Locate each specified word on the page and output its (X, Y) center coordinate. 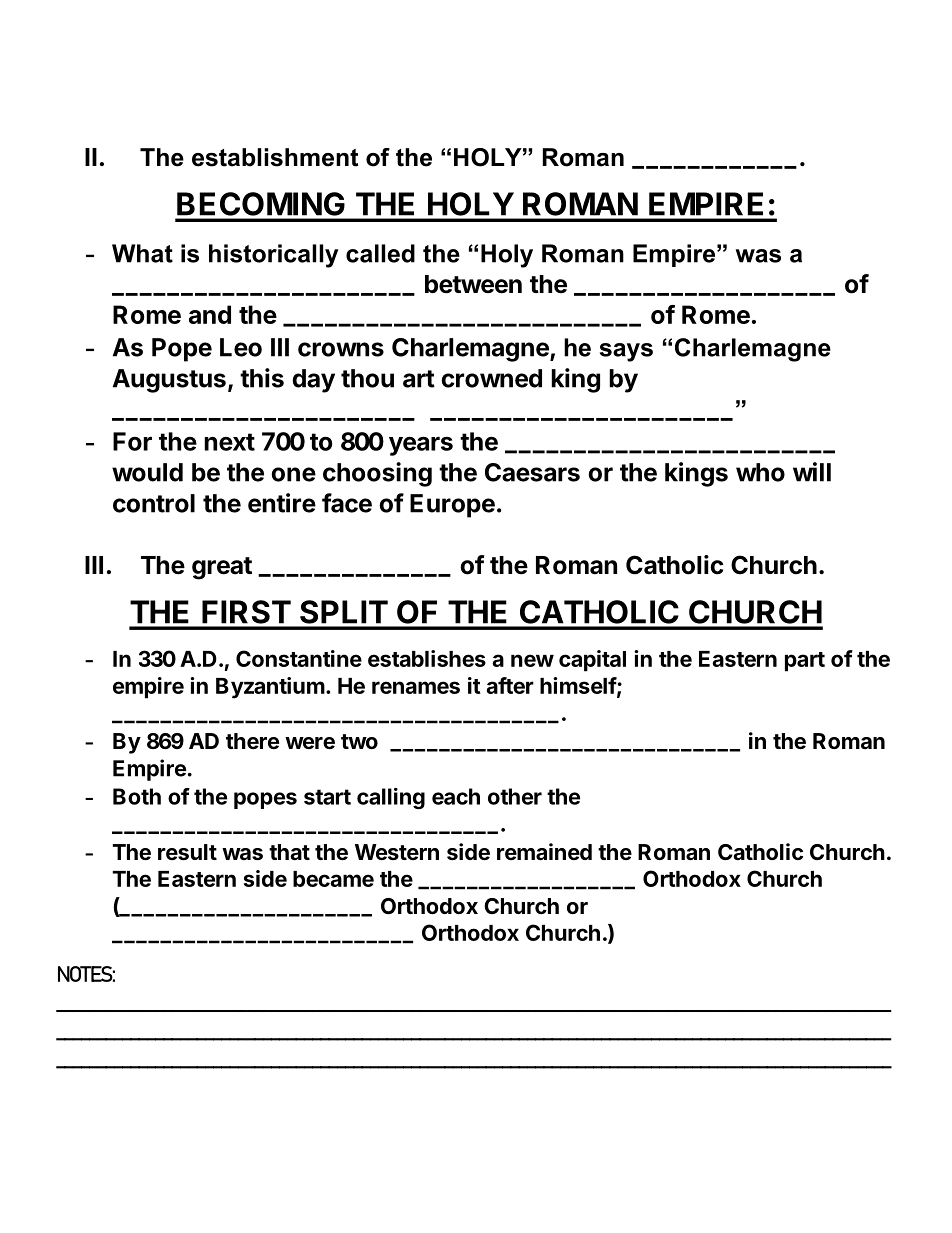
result (187, 852)
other (515, 796)
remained (544, 852)
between (473, 284)
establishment (275, 157)
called (380, 253)
